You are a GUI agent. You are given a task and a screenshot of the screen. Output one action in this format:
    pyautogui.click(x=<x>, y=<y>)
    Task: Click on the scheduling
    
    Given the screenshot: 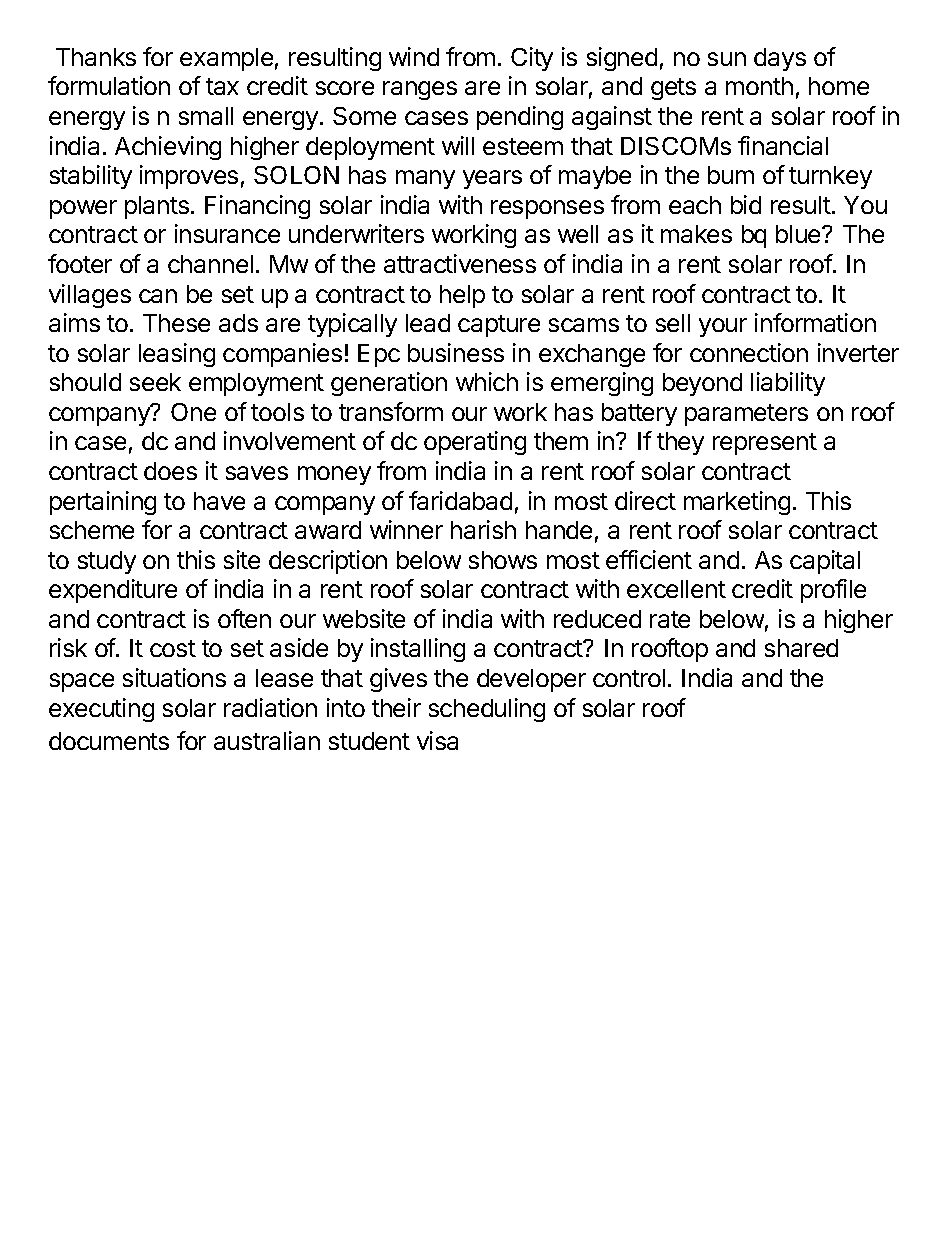 What is the action you would take?
    pyautogui.click(x=487, y=710)
